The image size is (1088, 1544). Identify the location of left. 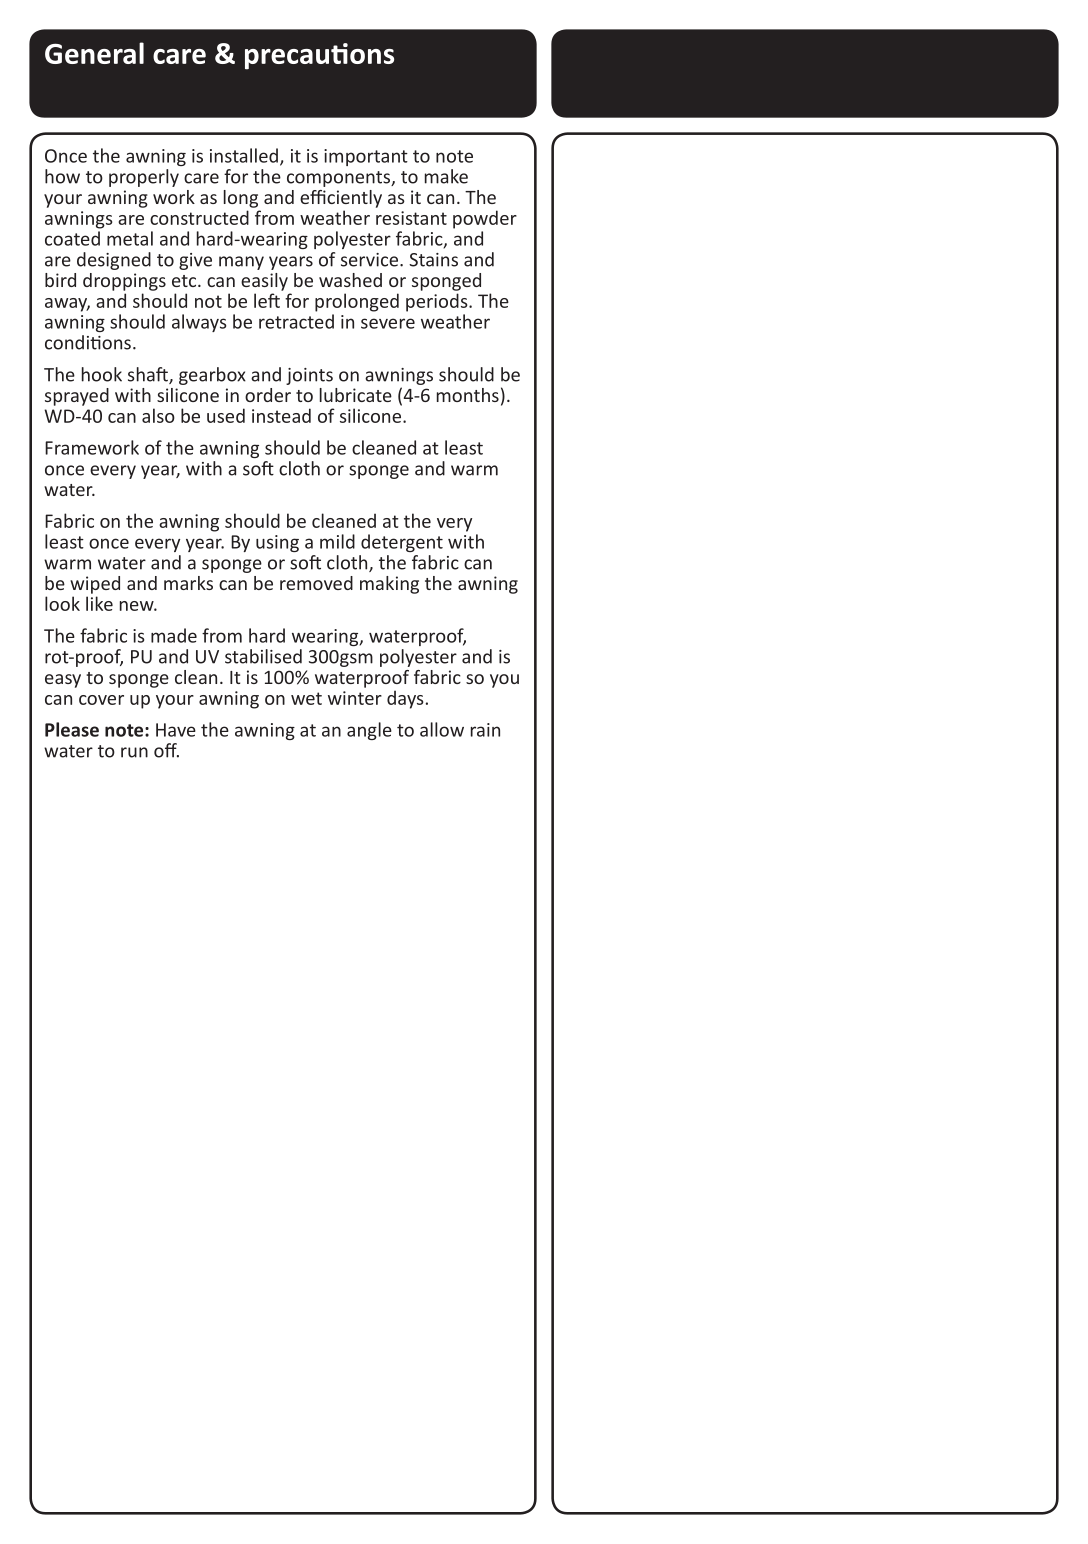
(267, 300).
